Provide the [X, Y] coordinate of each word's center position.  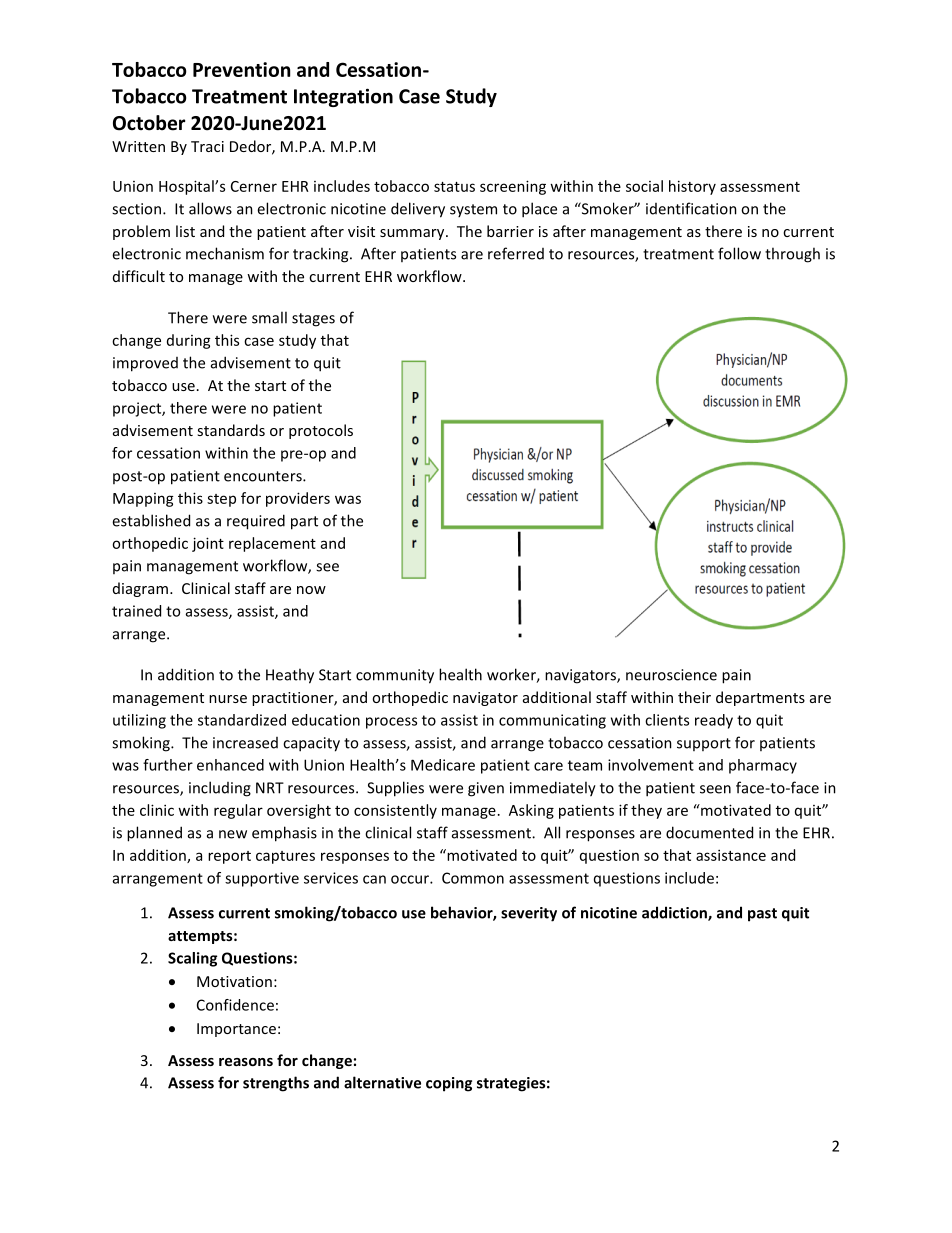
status [454, 187]
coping [449, 1084]
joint [208, 544]
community [395, 676]
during [189, 341]
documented [709, 832]
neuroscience [671, 675]
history [692, 187]
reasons [246, 1062]
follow [739, 253]
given [486, 789]
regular [238, 811]
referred [516, 253]
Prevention [241, 69]
